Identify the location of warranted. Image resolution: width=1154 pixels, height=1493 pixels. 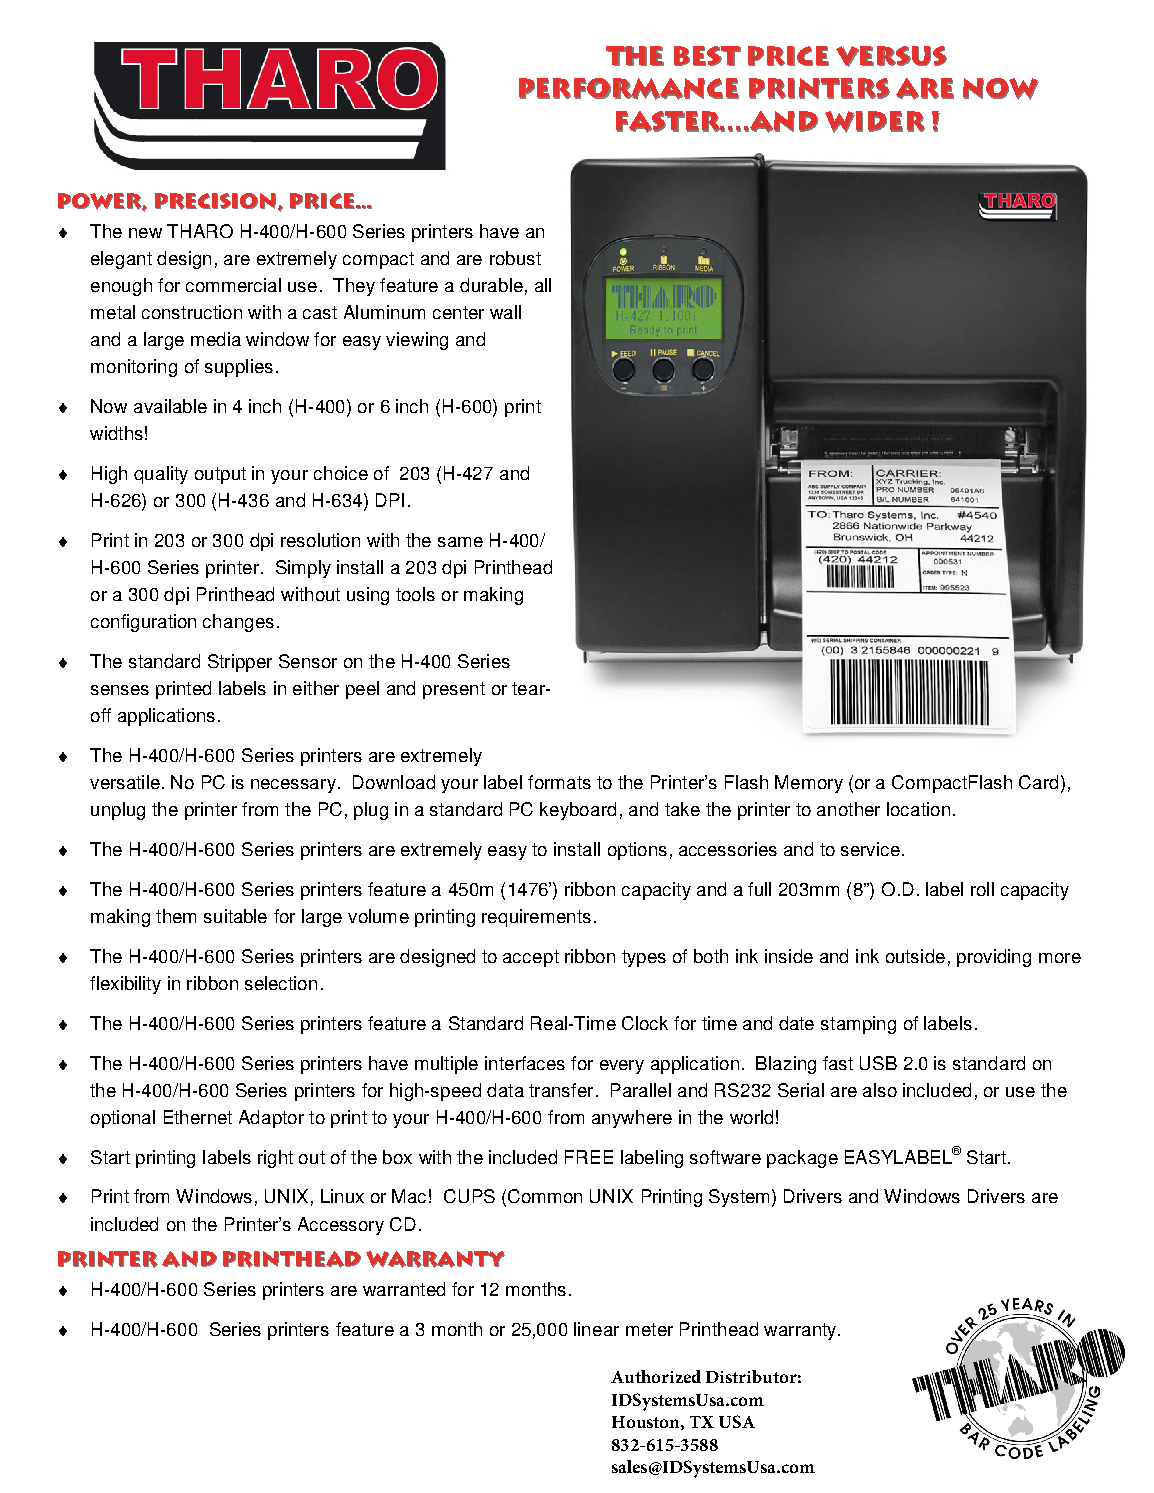
(404, 1289).
